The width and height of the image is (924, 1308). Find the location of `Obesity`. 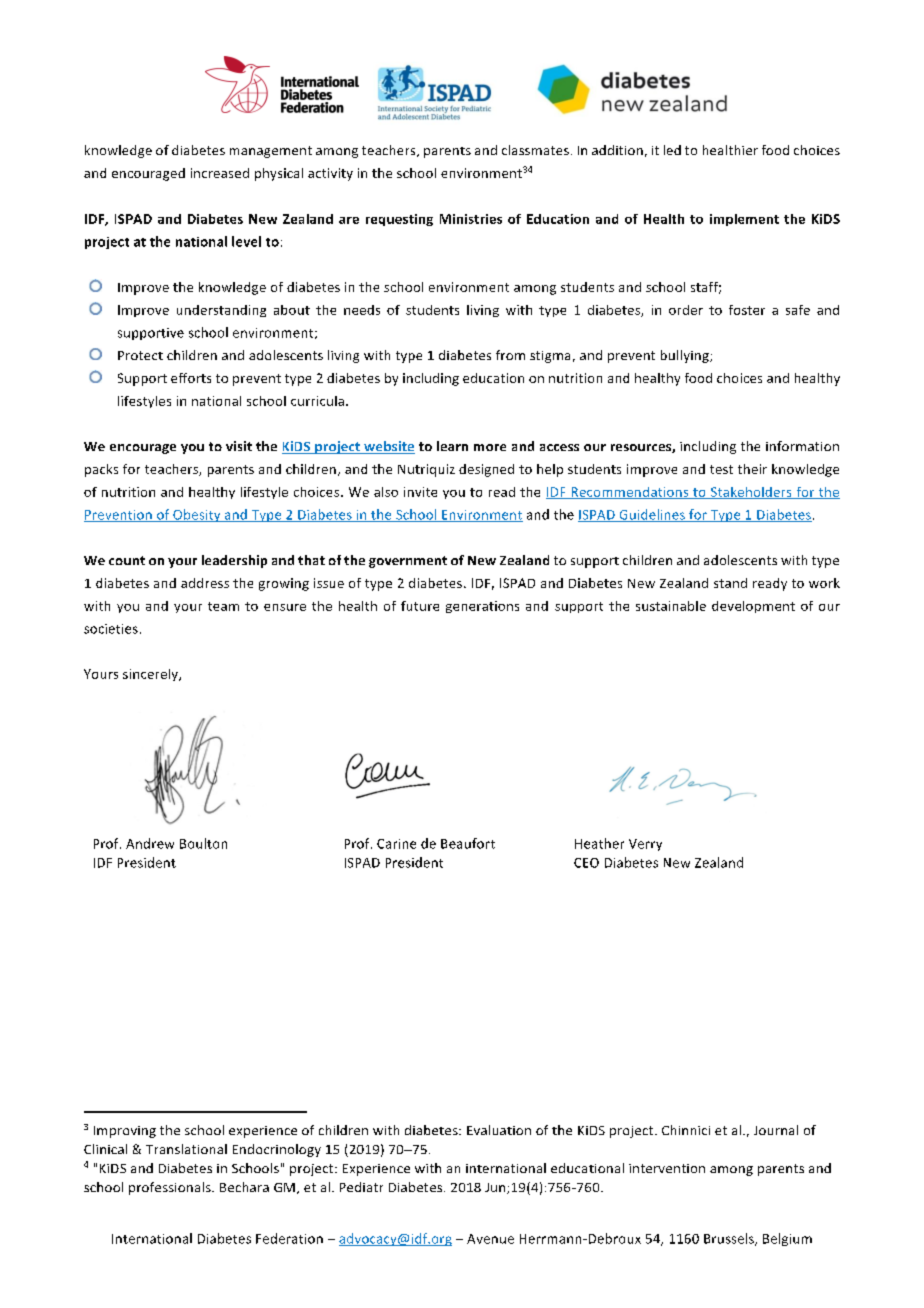

Obesity is located at coordinates (197, 515).
